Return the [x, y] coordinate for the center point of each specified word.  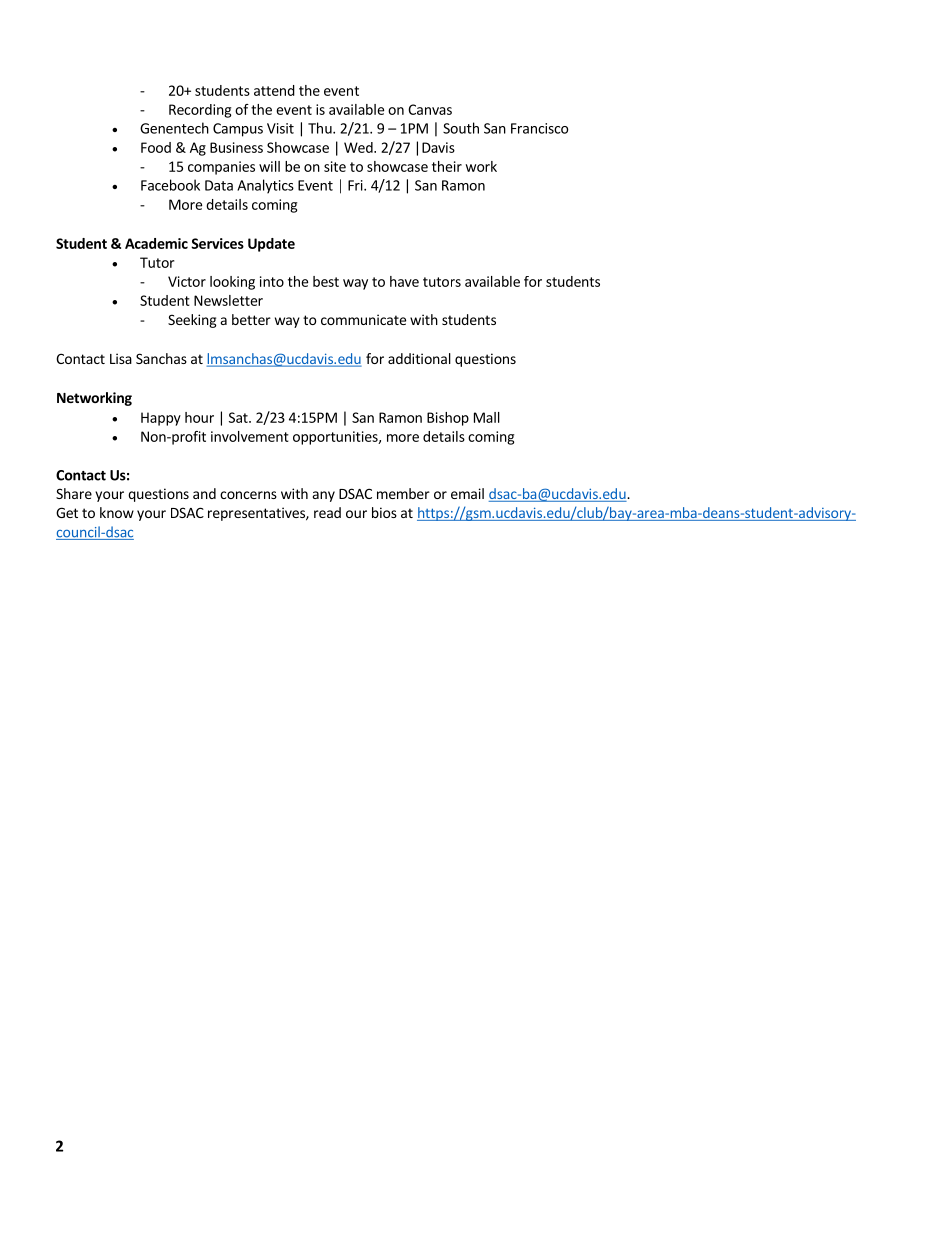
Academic [156, 243]
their [447, 166]
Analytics [265, 186]
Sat [239, 417]
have [404, 281]
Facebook [170, 185]
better [251, 319]
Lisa [121, 358]
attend [274, 90]
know [117, 512]
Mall [487, 417]
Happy [161, 419]
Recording [200, 111]
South [461, 128]
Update [271, 245]
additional [419, 358]
